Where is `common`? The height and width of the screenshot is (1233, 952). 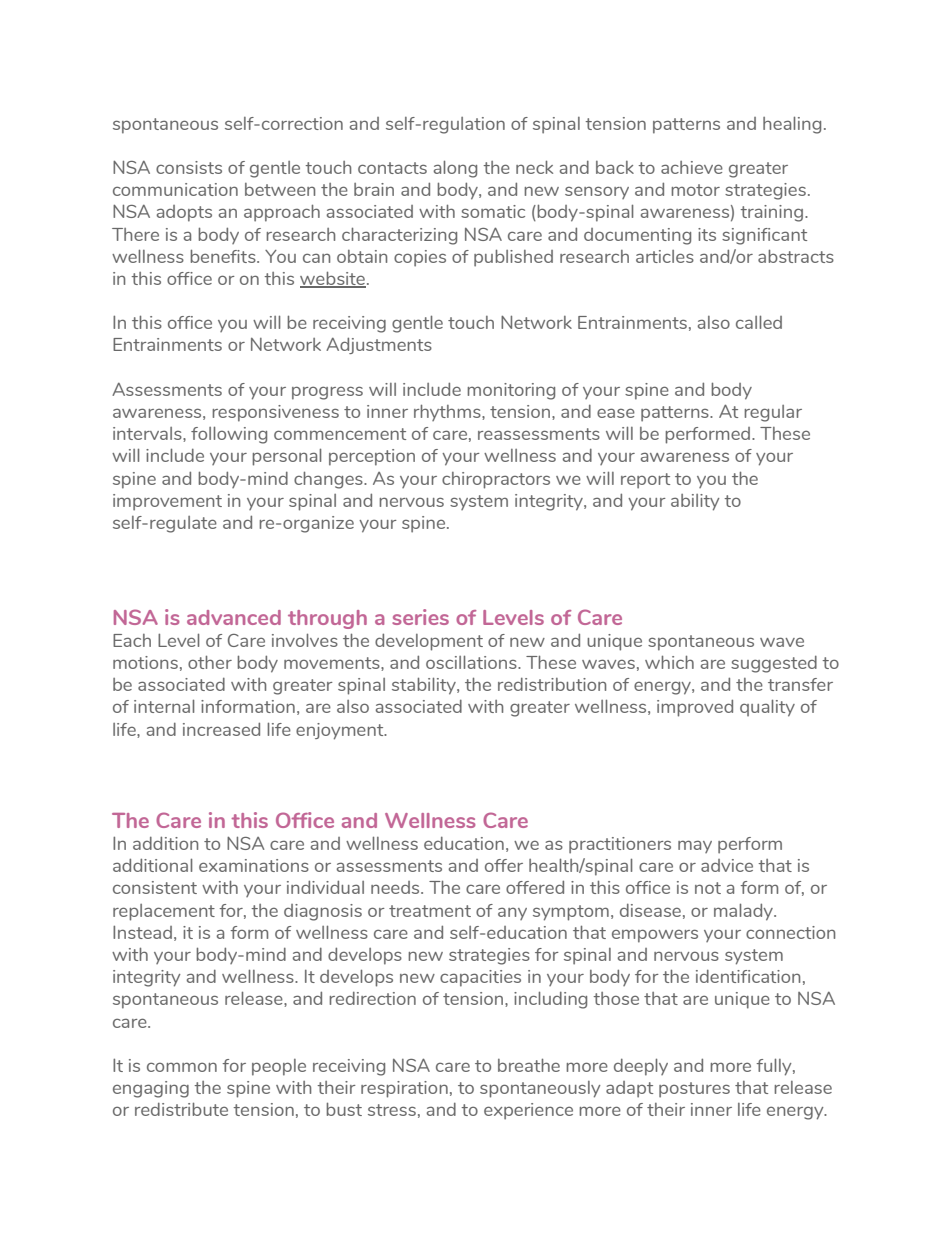 common is located at coordinates (182, 1067).
